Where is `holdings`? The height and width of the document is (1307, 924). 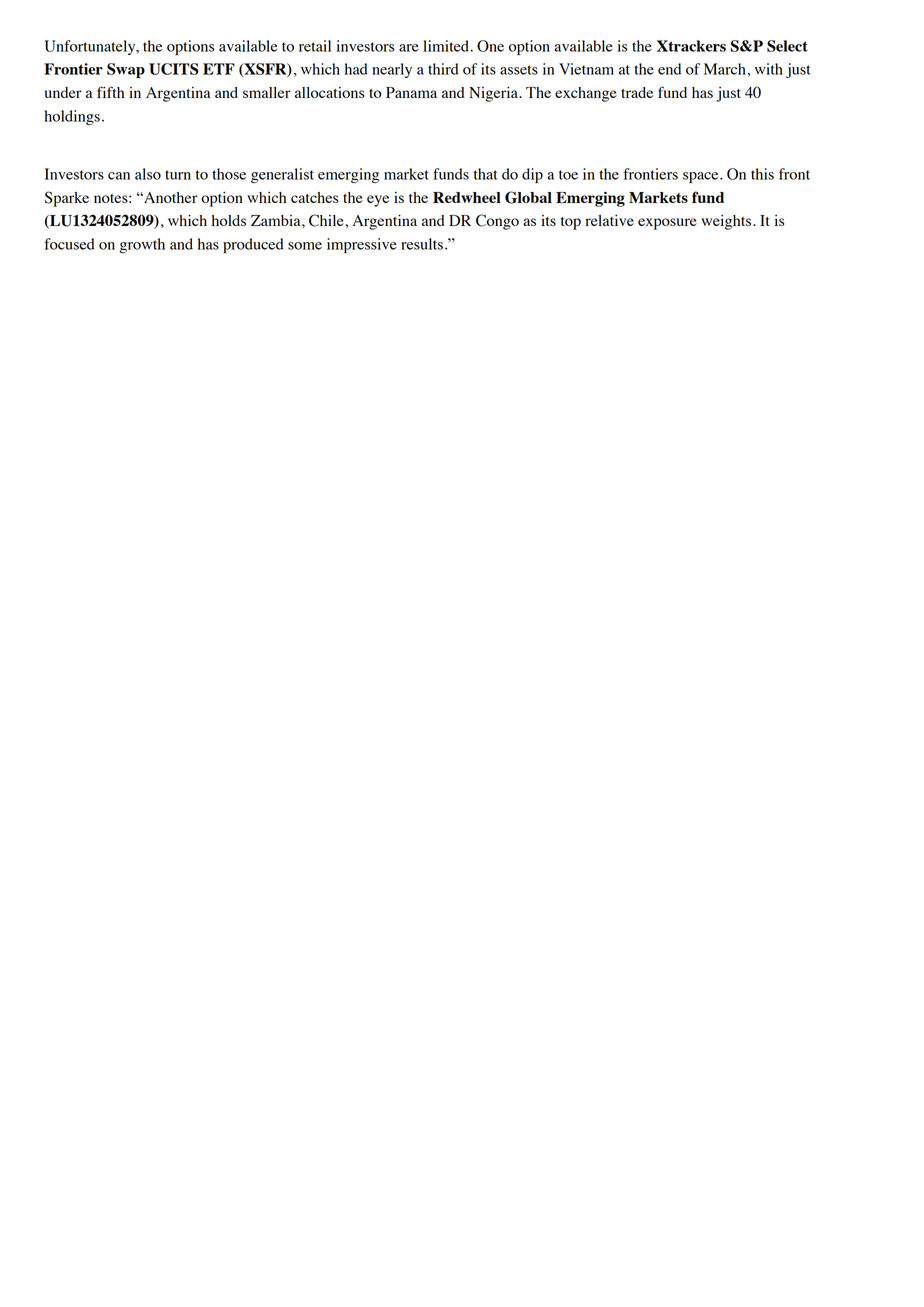
holdings is located at coordinates (72, 117).
